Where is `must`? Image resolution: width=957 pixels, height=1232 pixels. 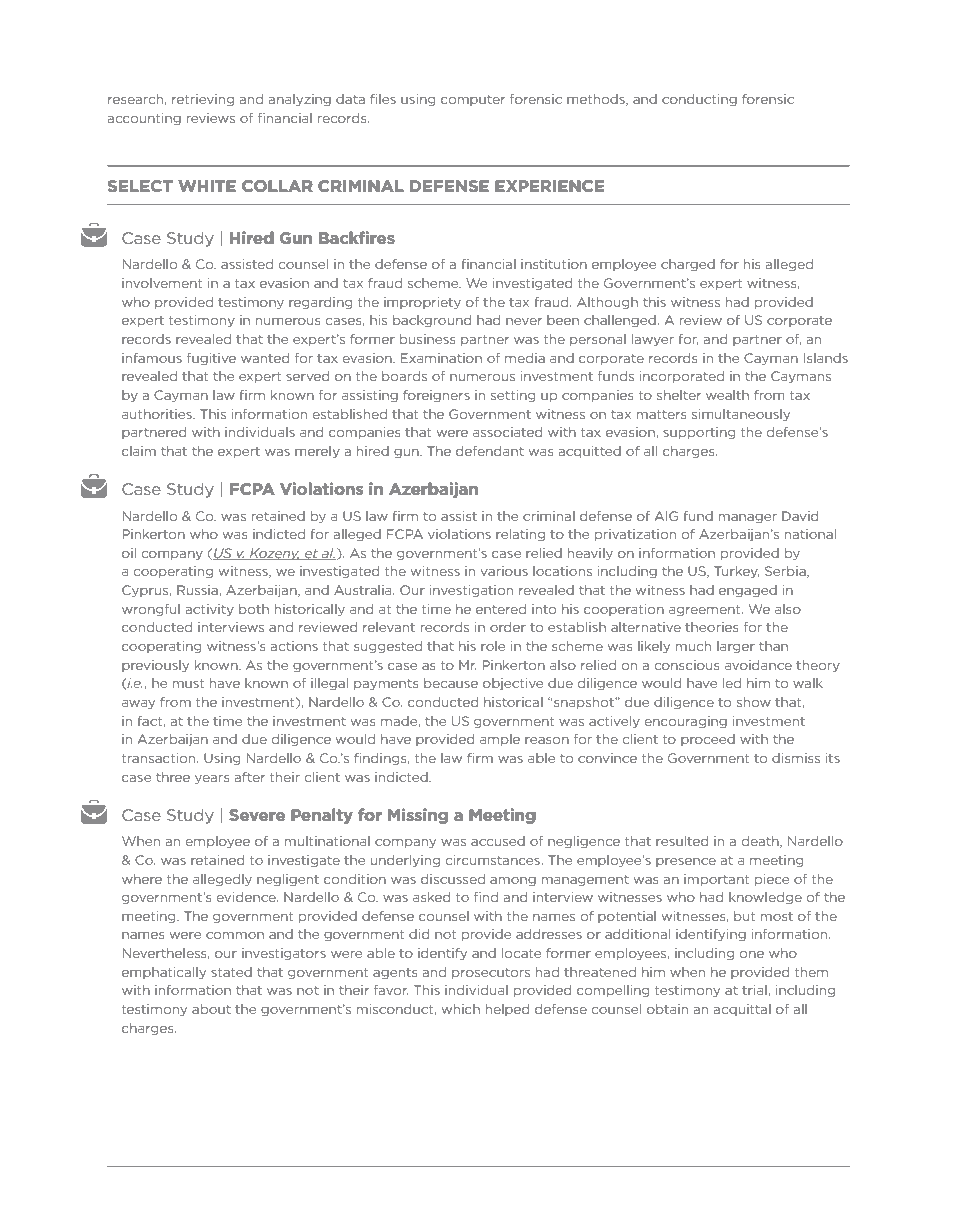
must is located at coordinates (188, 683).
